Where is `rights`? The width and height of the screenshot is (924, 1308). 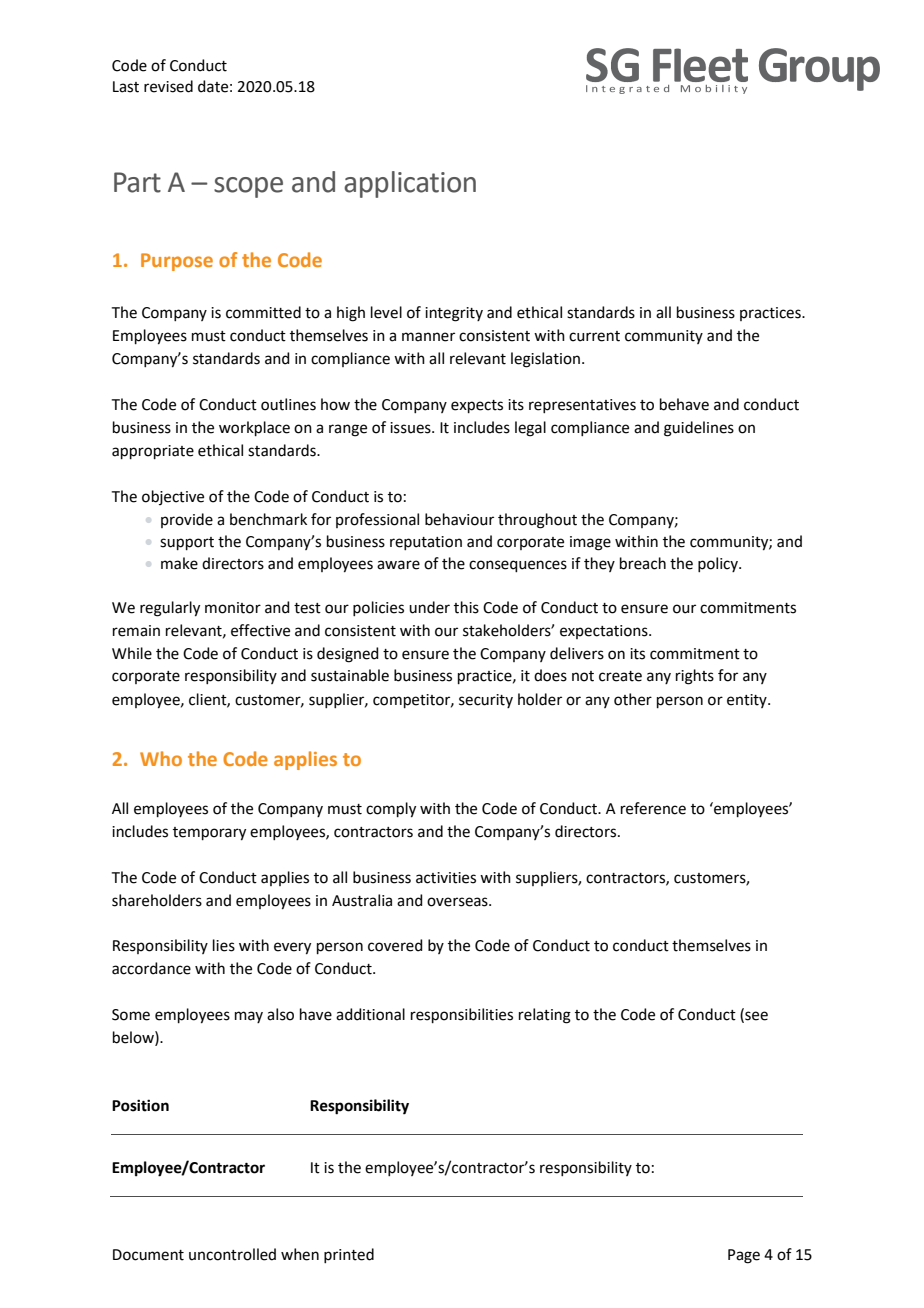
rights is located at coordinates (695, 677).
